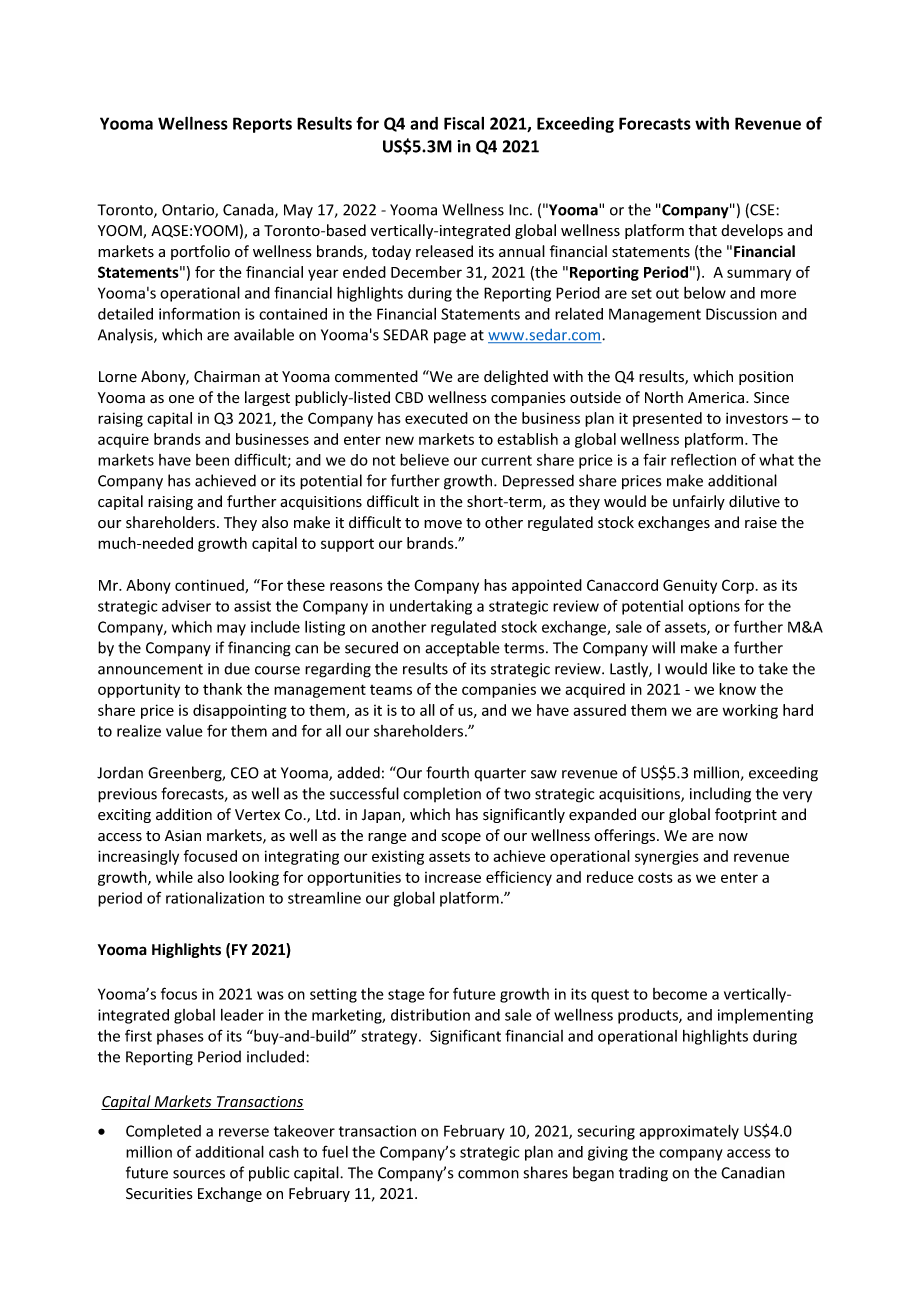 The width and height of the screenshot is (924, 1308). What do you see at coordinates (488, 1174) in the screenshot?
I see `common` at bounding box center [488, 1174].
